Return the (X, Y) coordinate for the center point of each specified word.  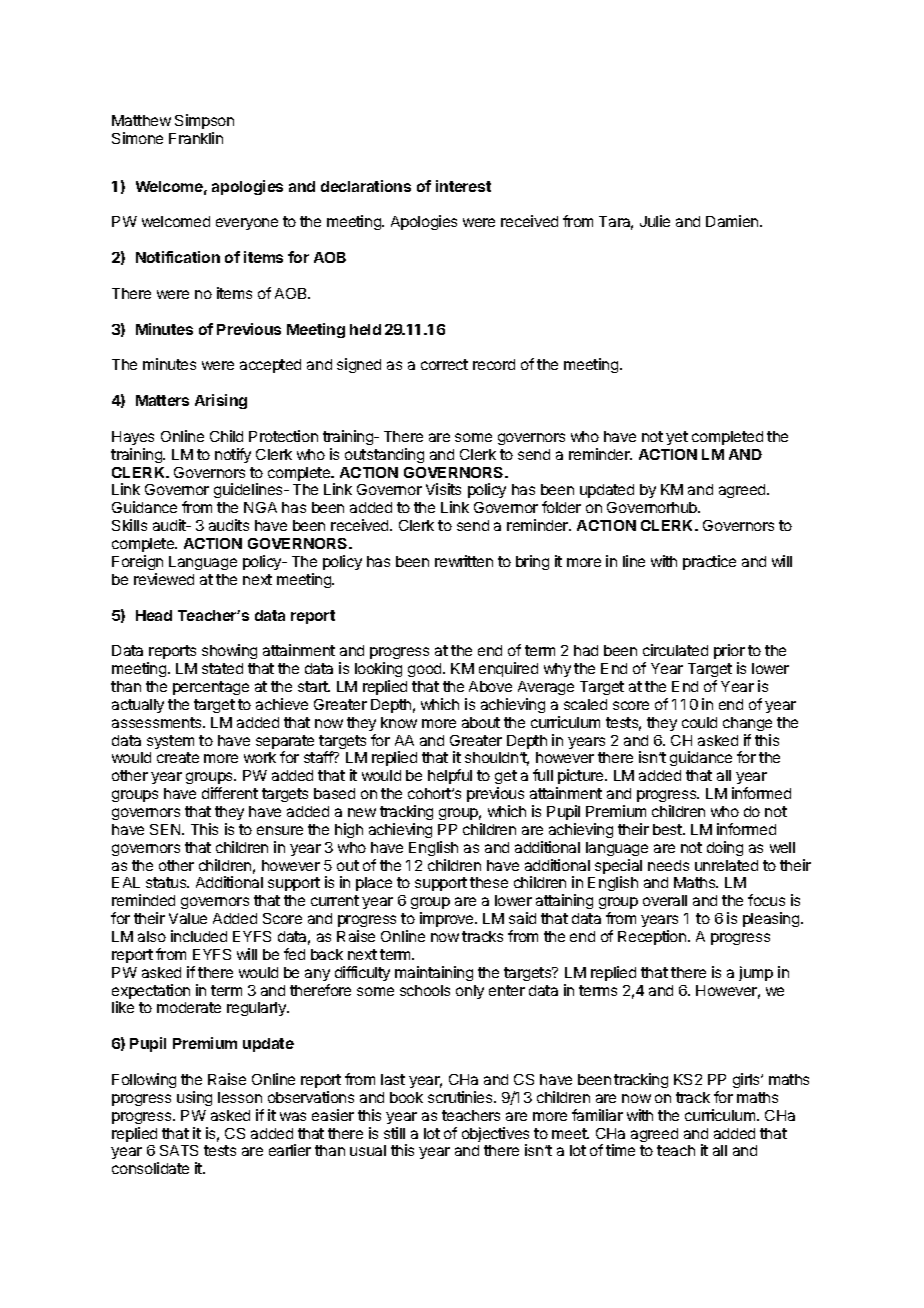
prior (729, 651)
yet (677, 438)
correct (444, 364)
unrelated (726, 865)
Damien (733, 221)
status (167, 882)
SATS (179, 1150)
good (426, 670)
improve (448, 919)
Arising (221, 401)
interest (463, 186)
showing (229, 651)
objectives (495, 1136)
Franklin (196, 138)
